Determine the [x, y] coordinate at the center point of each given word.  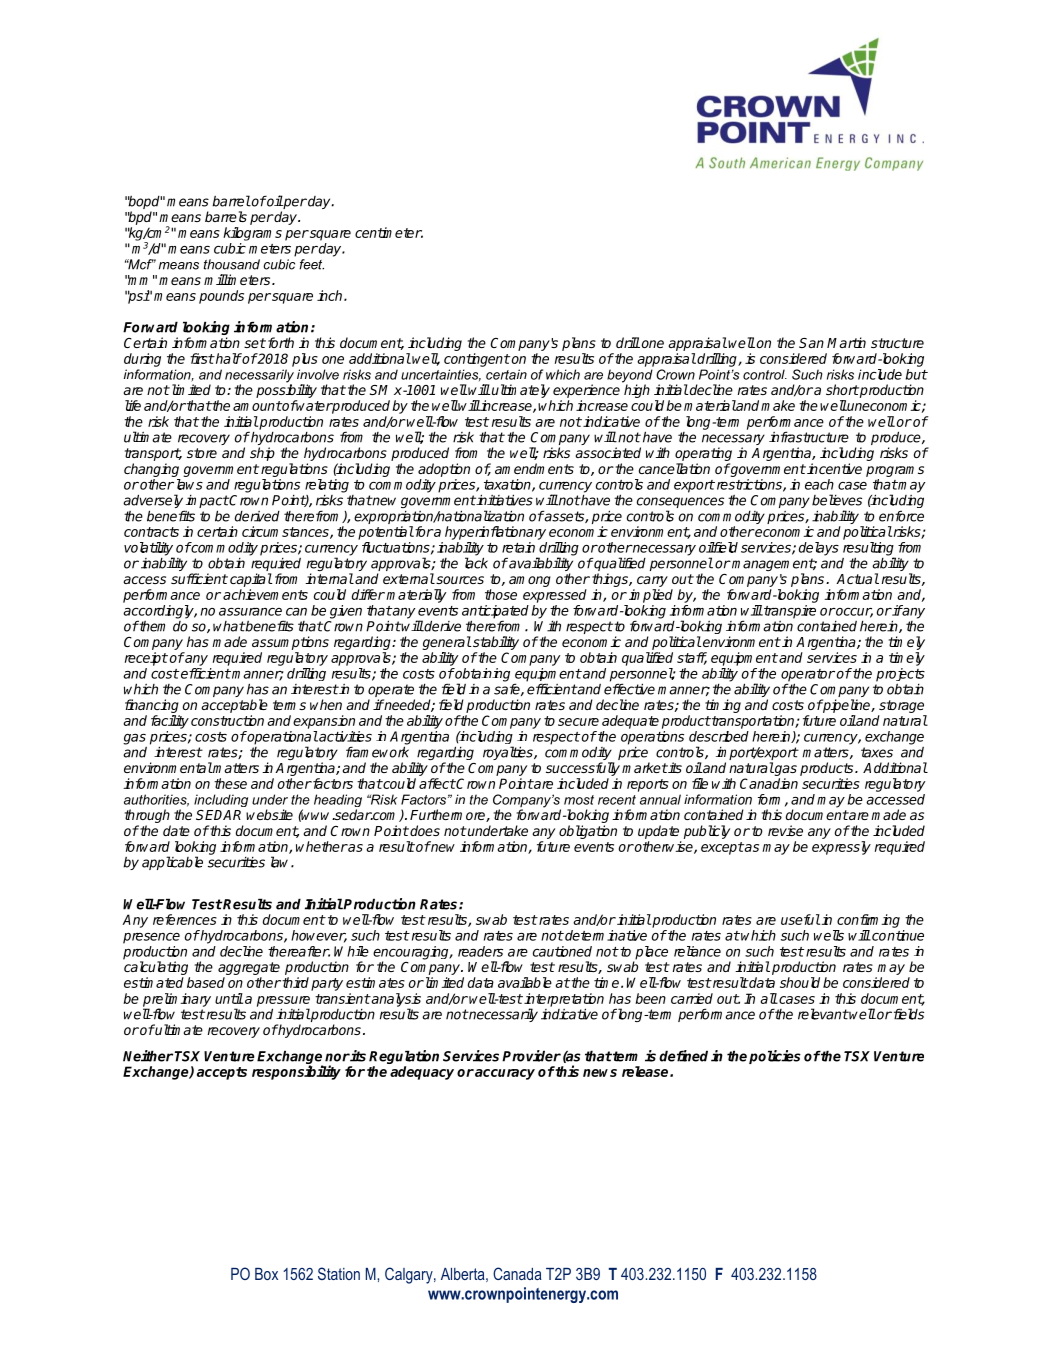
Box [266, 1274]
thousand [232, 264]
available [525, 982]
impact [206, 503]
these [230, 783]
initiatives [504, 500]
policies [775, 1057]
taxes [877, 752]
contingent [477, 360]
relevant [823, 1014]
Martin [846, 342]
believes [837, 500]
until [229, 998]
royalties [509, 753]
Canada [517, 1273]
